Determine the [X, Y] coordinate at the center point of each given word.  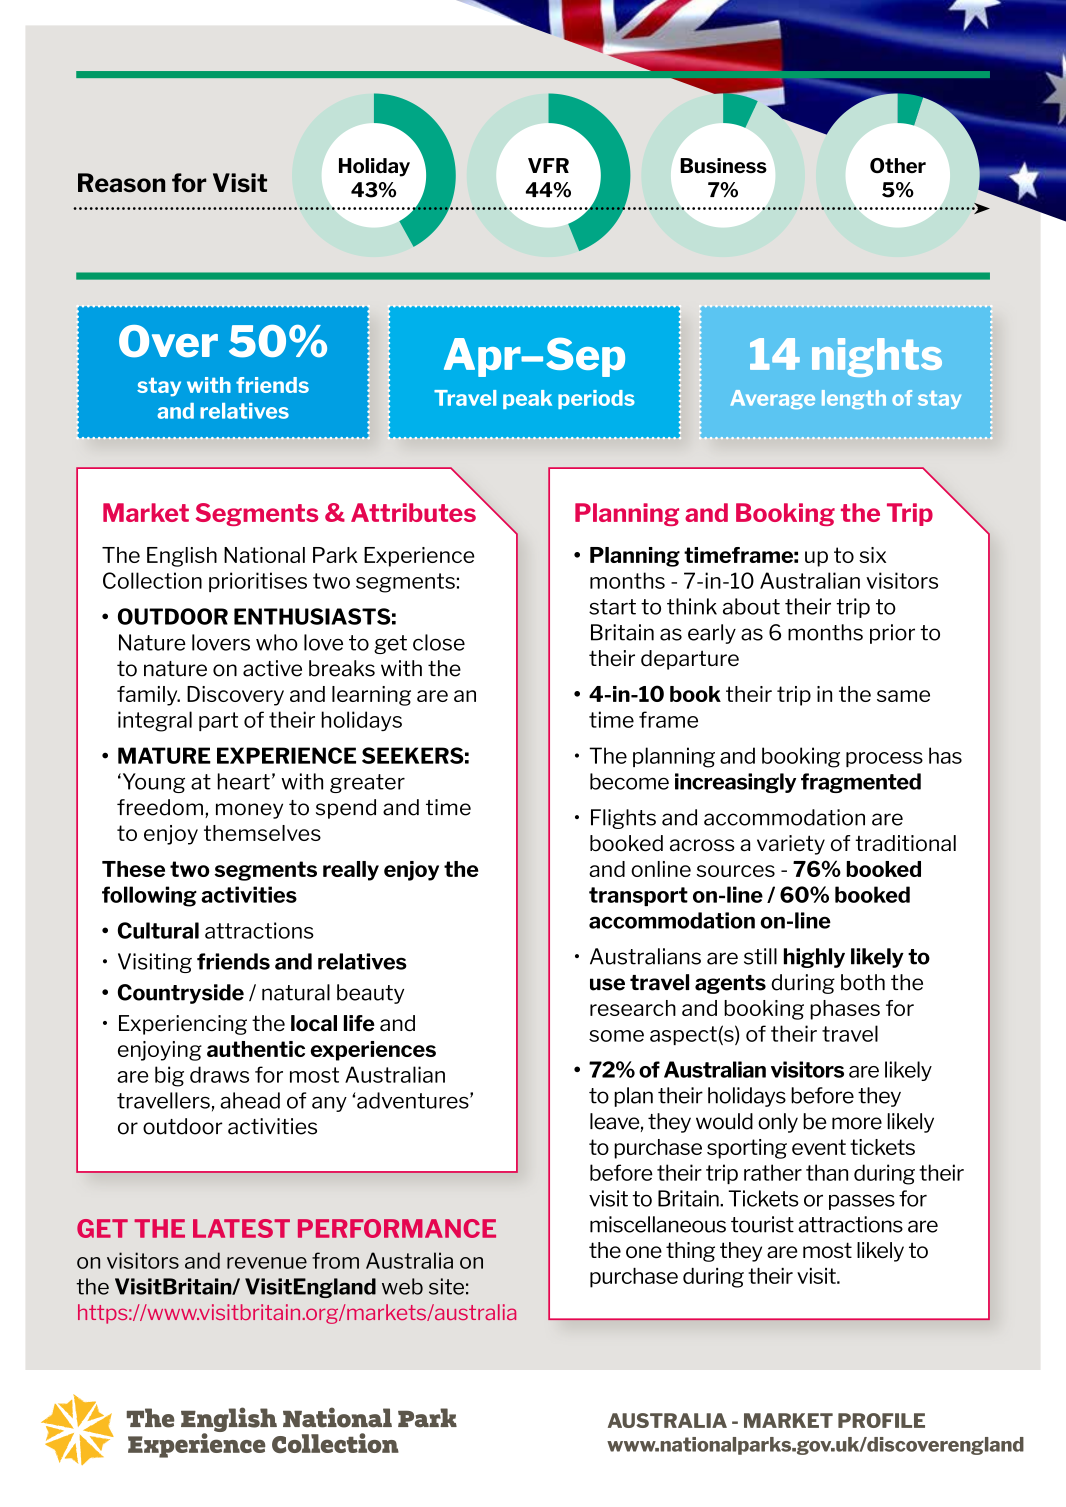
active [272, 668]
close [439, 642]
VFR [548, 165]
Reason [121, 183]
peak [527, 399]
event [819, 1147]
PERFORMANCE [397, 1228]
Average [773, 399]
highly [814, 958]
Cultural [158, 930]
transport [638, 896]
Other [898, 165]
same [903, 696]
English [182, 557]
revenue [267, 1263]
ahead [250, 1100]
